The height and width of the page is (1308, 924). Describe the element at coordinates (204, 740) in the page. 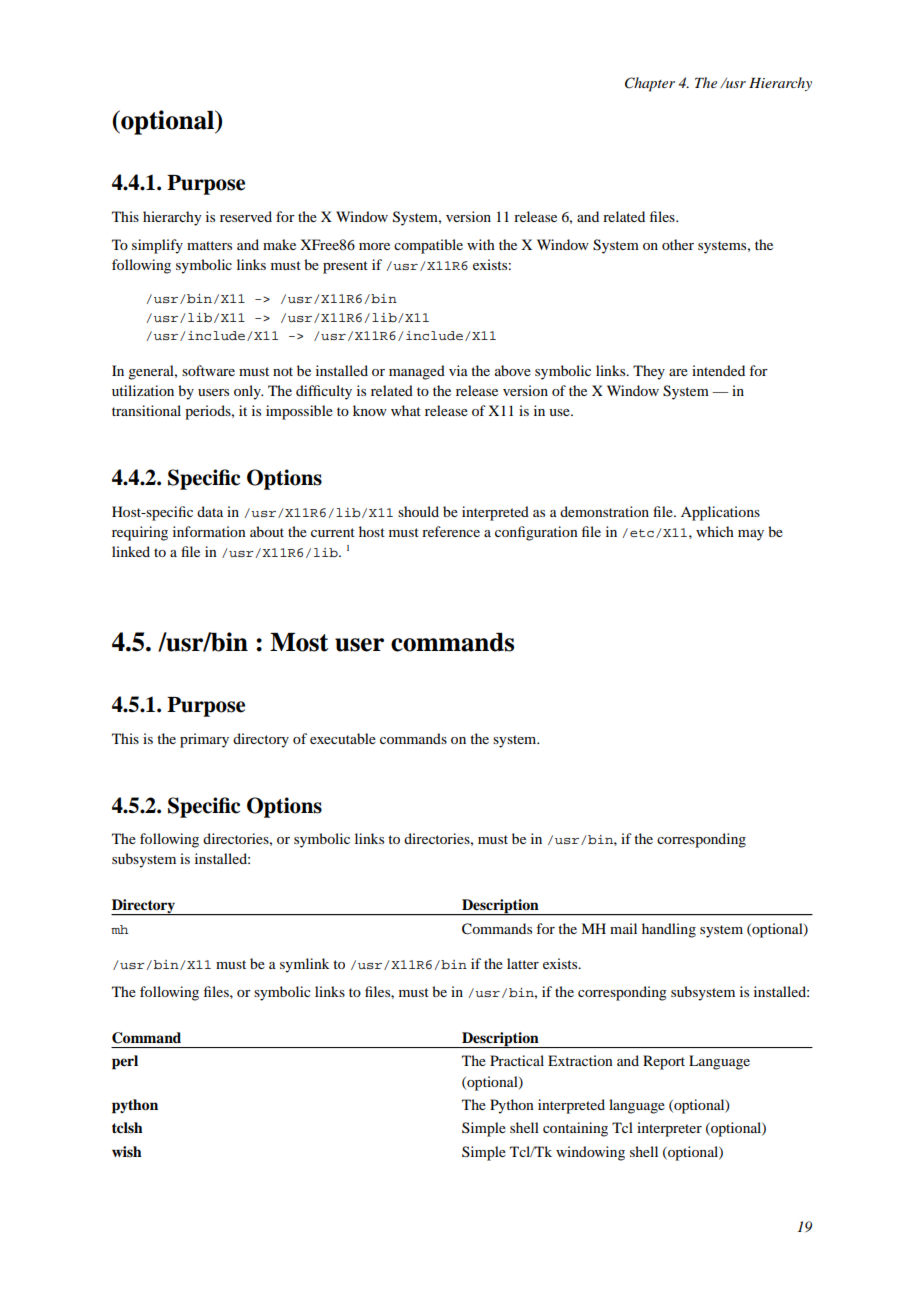

I see `primary` at that location.
